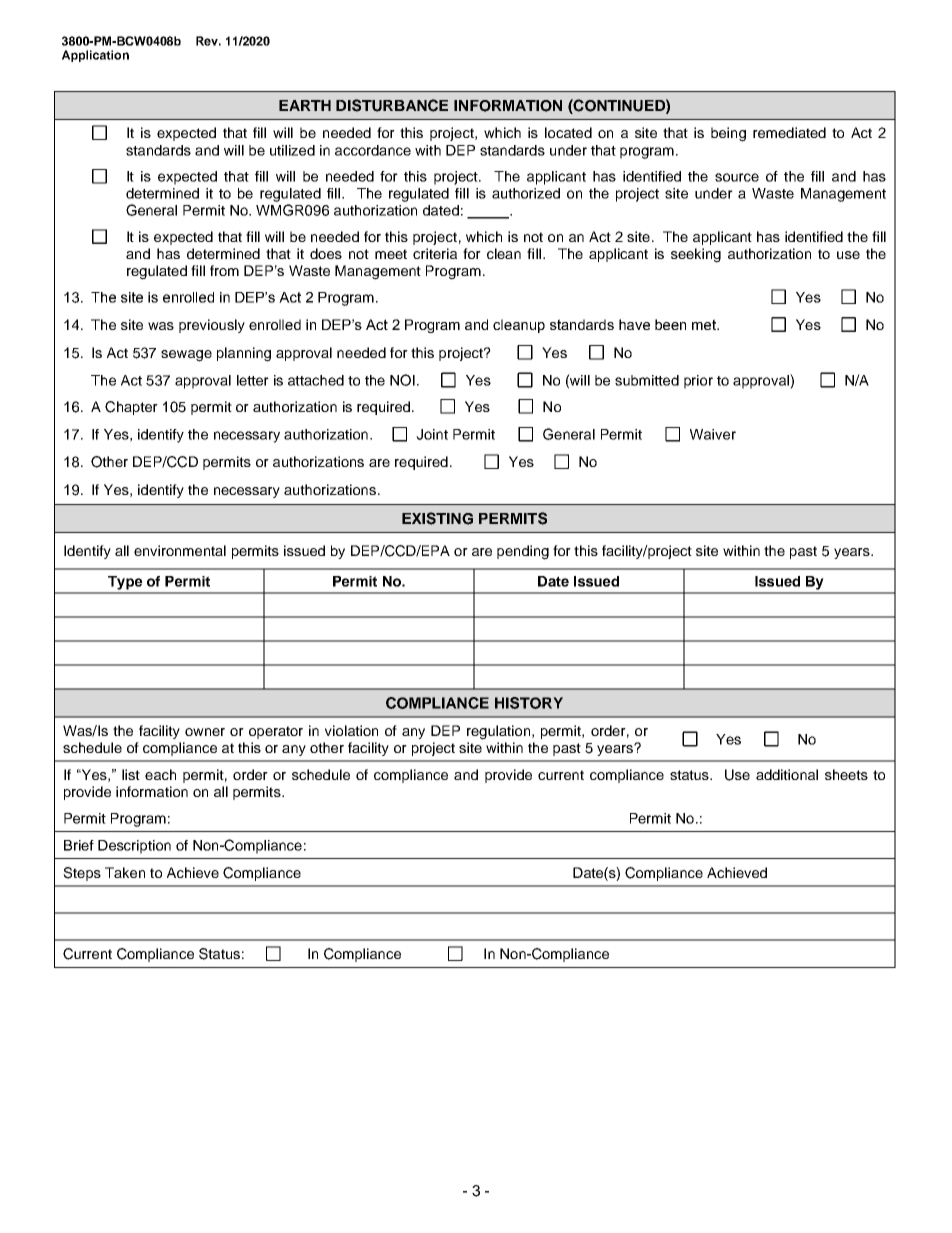 This page has height=1233, width=952. What do you see at coordinates (787, 774) in the page?
I see `additional` at bounding box center [787, 774].
